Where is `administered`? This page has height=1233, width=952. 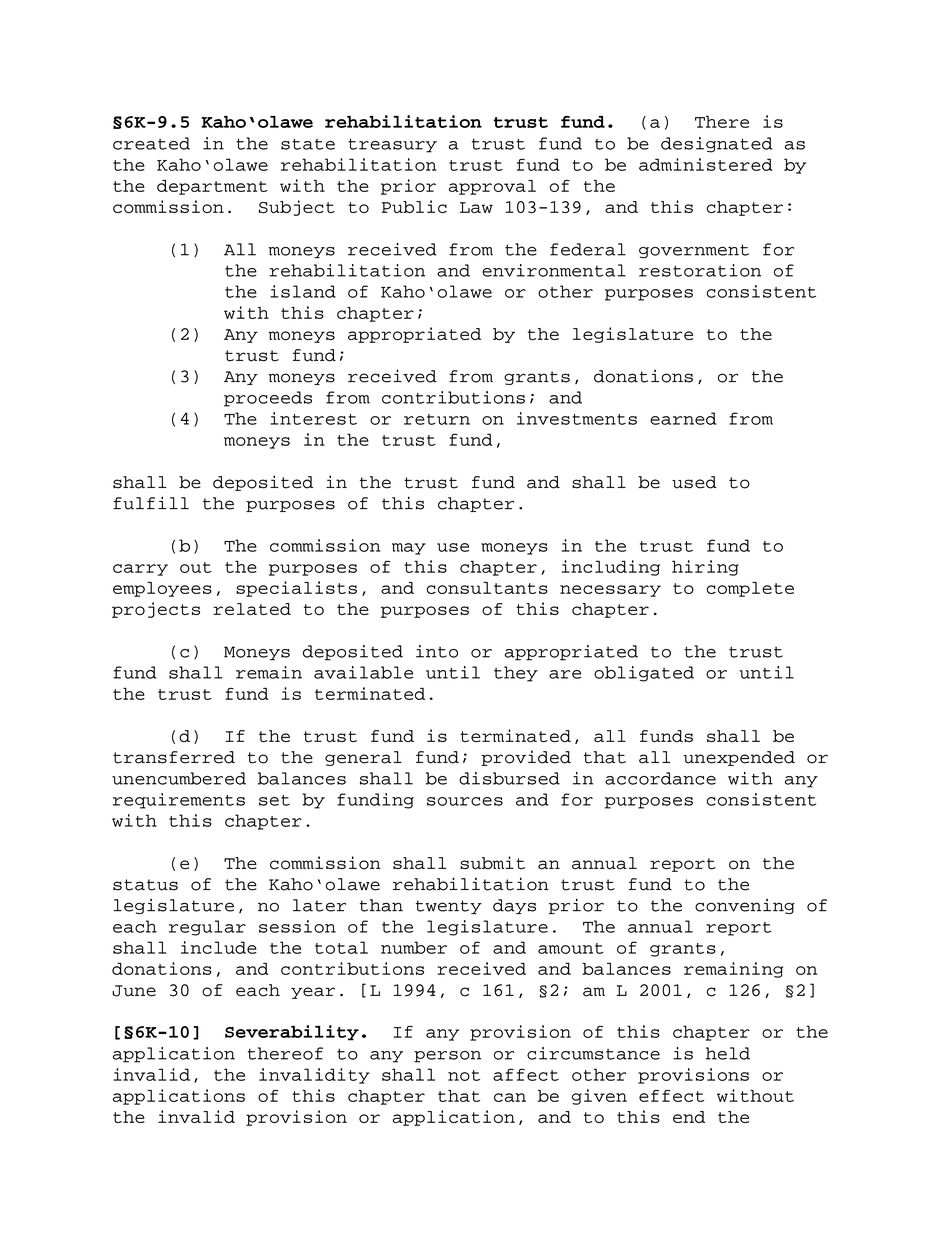
administered is located at coordinates (706, 164).
